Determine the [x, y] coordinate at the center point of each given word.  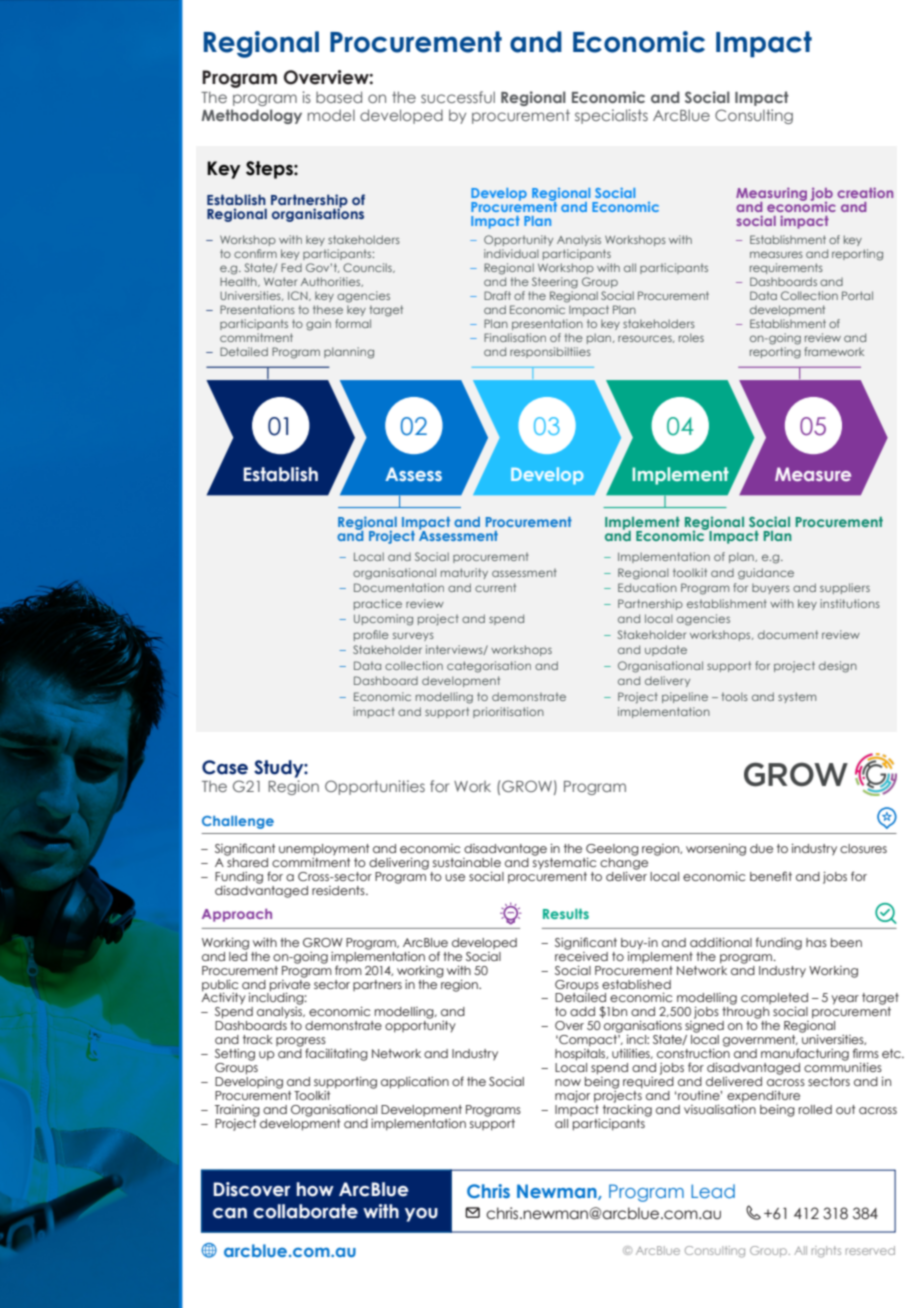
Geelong [612, 851]
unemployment [324, 850]
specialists [611, 116]
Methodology [252, 116]
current [495, 587]
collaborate [305, 1211]
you [421, 1215]
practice [378, 604]
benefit [771, 876]
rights [826, 1252]
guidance [766, 574]
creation [865, 192]
